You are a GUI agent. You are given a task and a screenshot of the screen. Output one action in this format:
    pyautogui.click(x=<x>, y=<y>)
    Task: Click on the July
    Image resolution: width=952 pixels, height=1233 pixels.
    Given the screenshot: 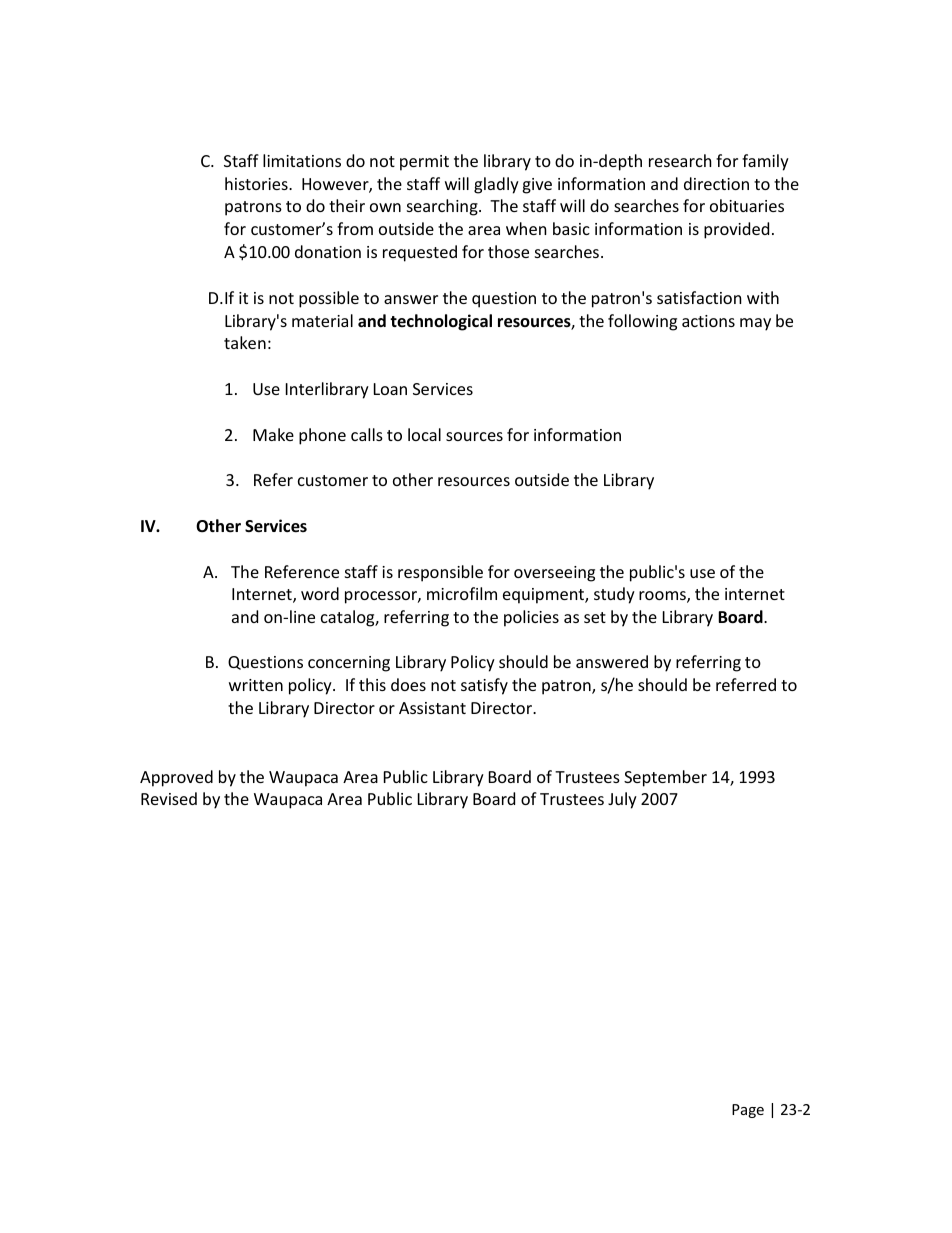 What is the action you would take?
    pyautogui.click(x=622, y=800)
